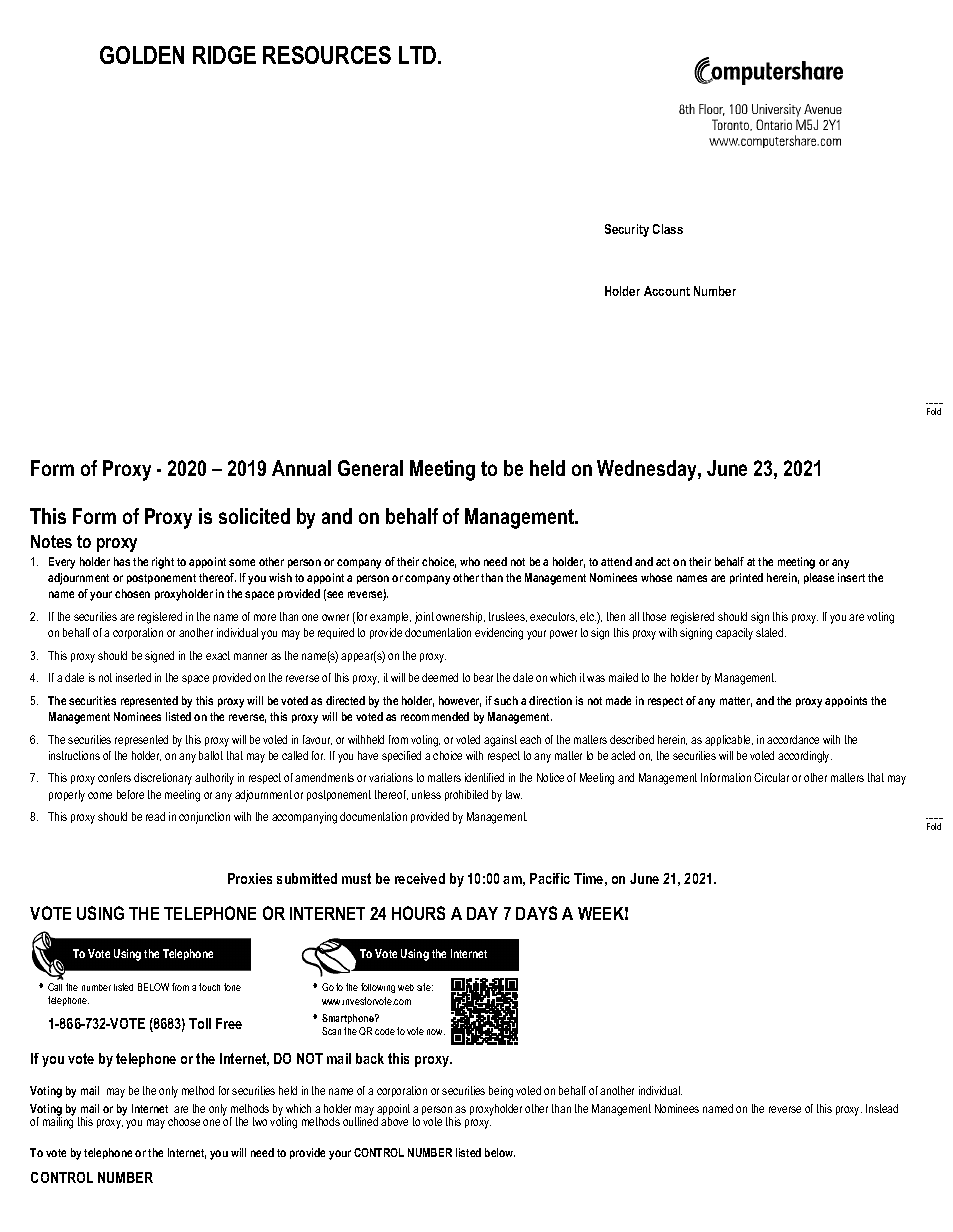  Describe the element at coordinates (882, 1108) in the page. I see `Instead` at that location.
